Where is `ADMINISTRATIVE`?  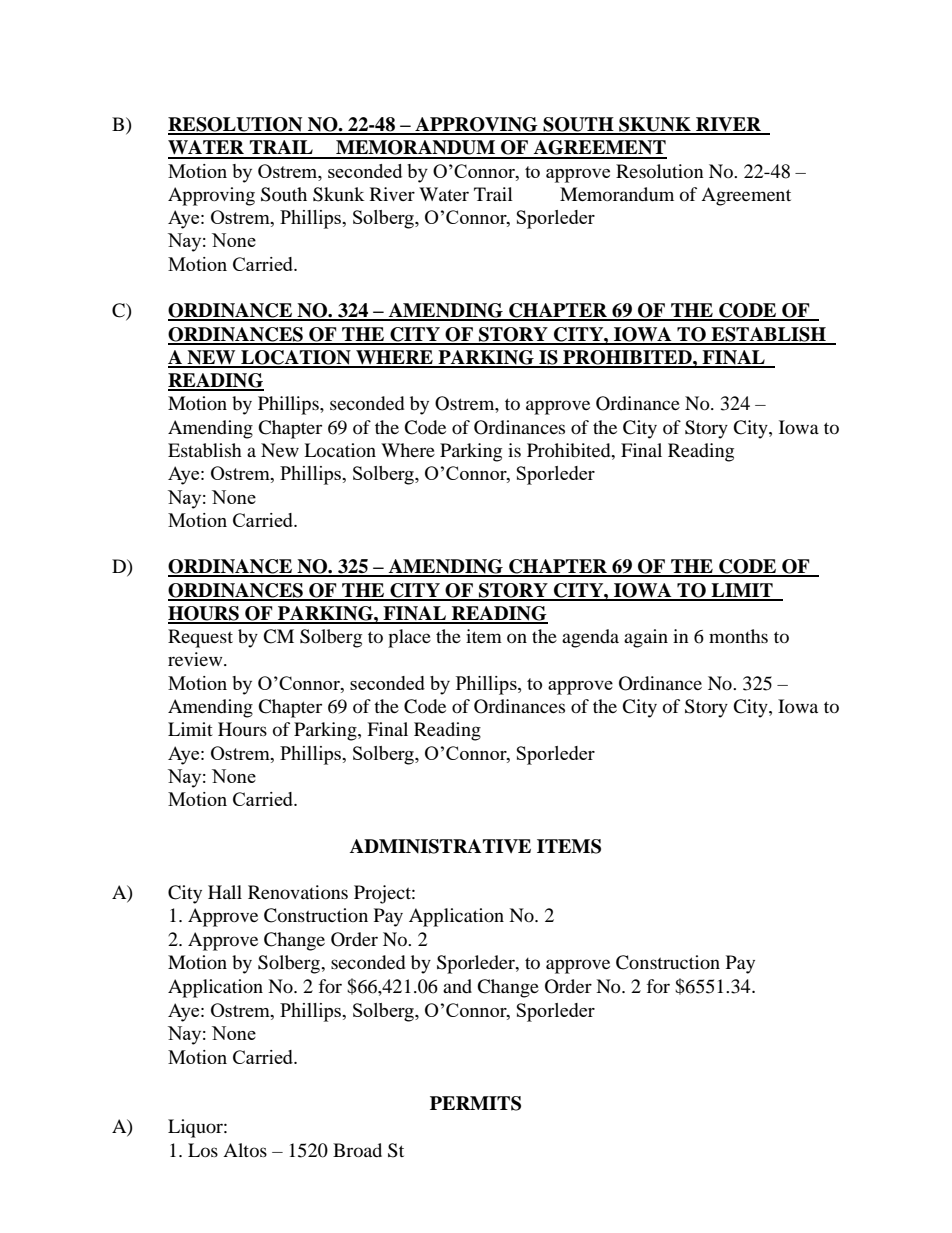 ADMINISTRATIVE is located at coordinates (440, 846).
